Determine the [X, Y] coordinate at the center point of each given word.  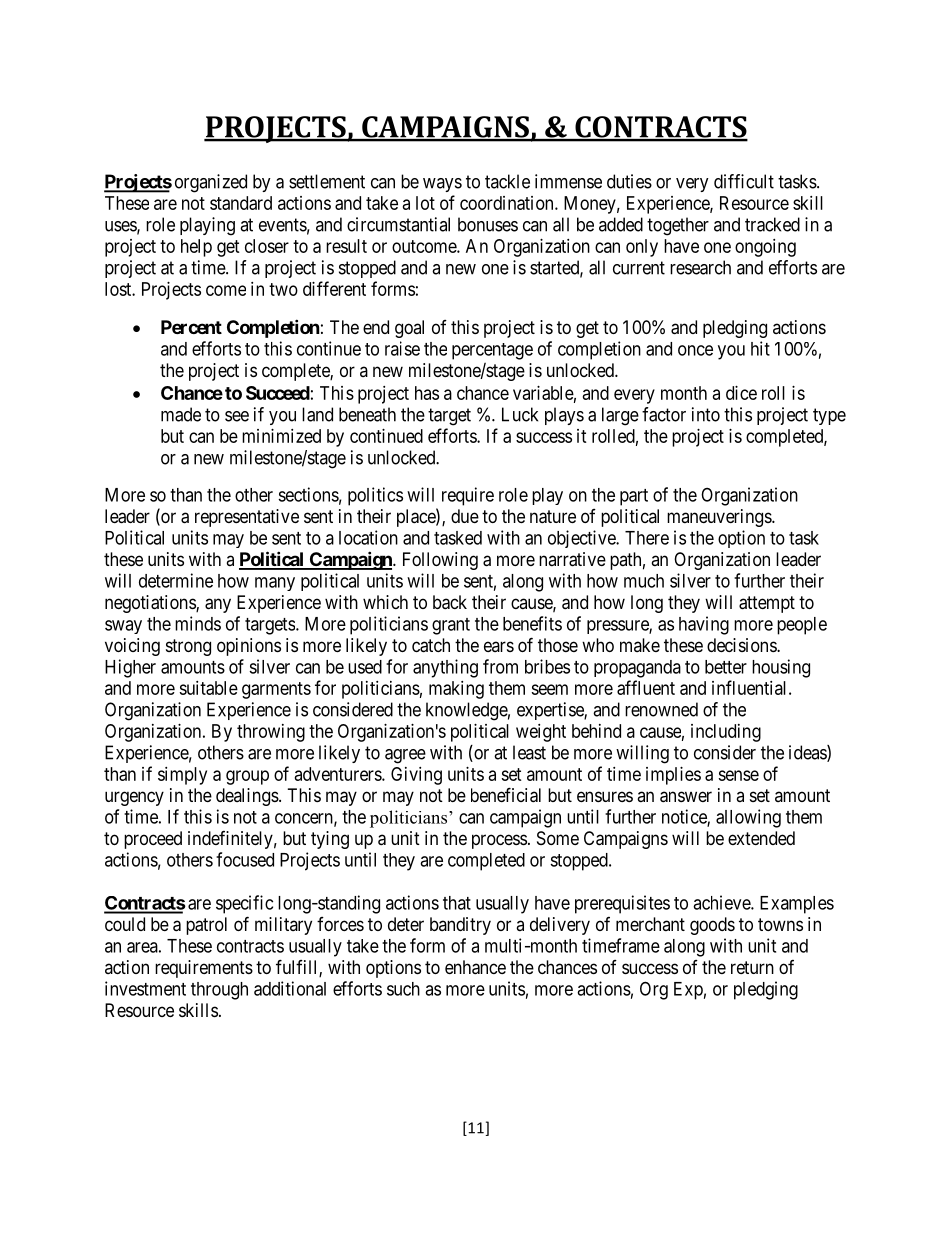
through [219, 991]
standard [241, 203]
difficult [744, 181]
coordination [508, 203]
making [456, 690]
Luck [520, 414]
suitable [208, 688]
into [706, 414]
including [726, 733]
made [181, 414]
